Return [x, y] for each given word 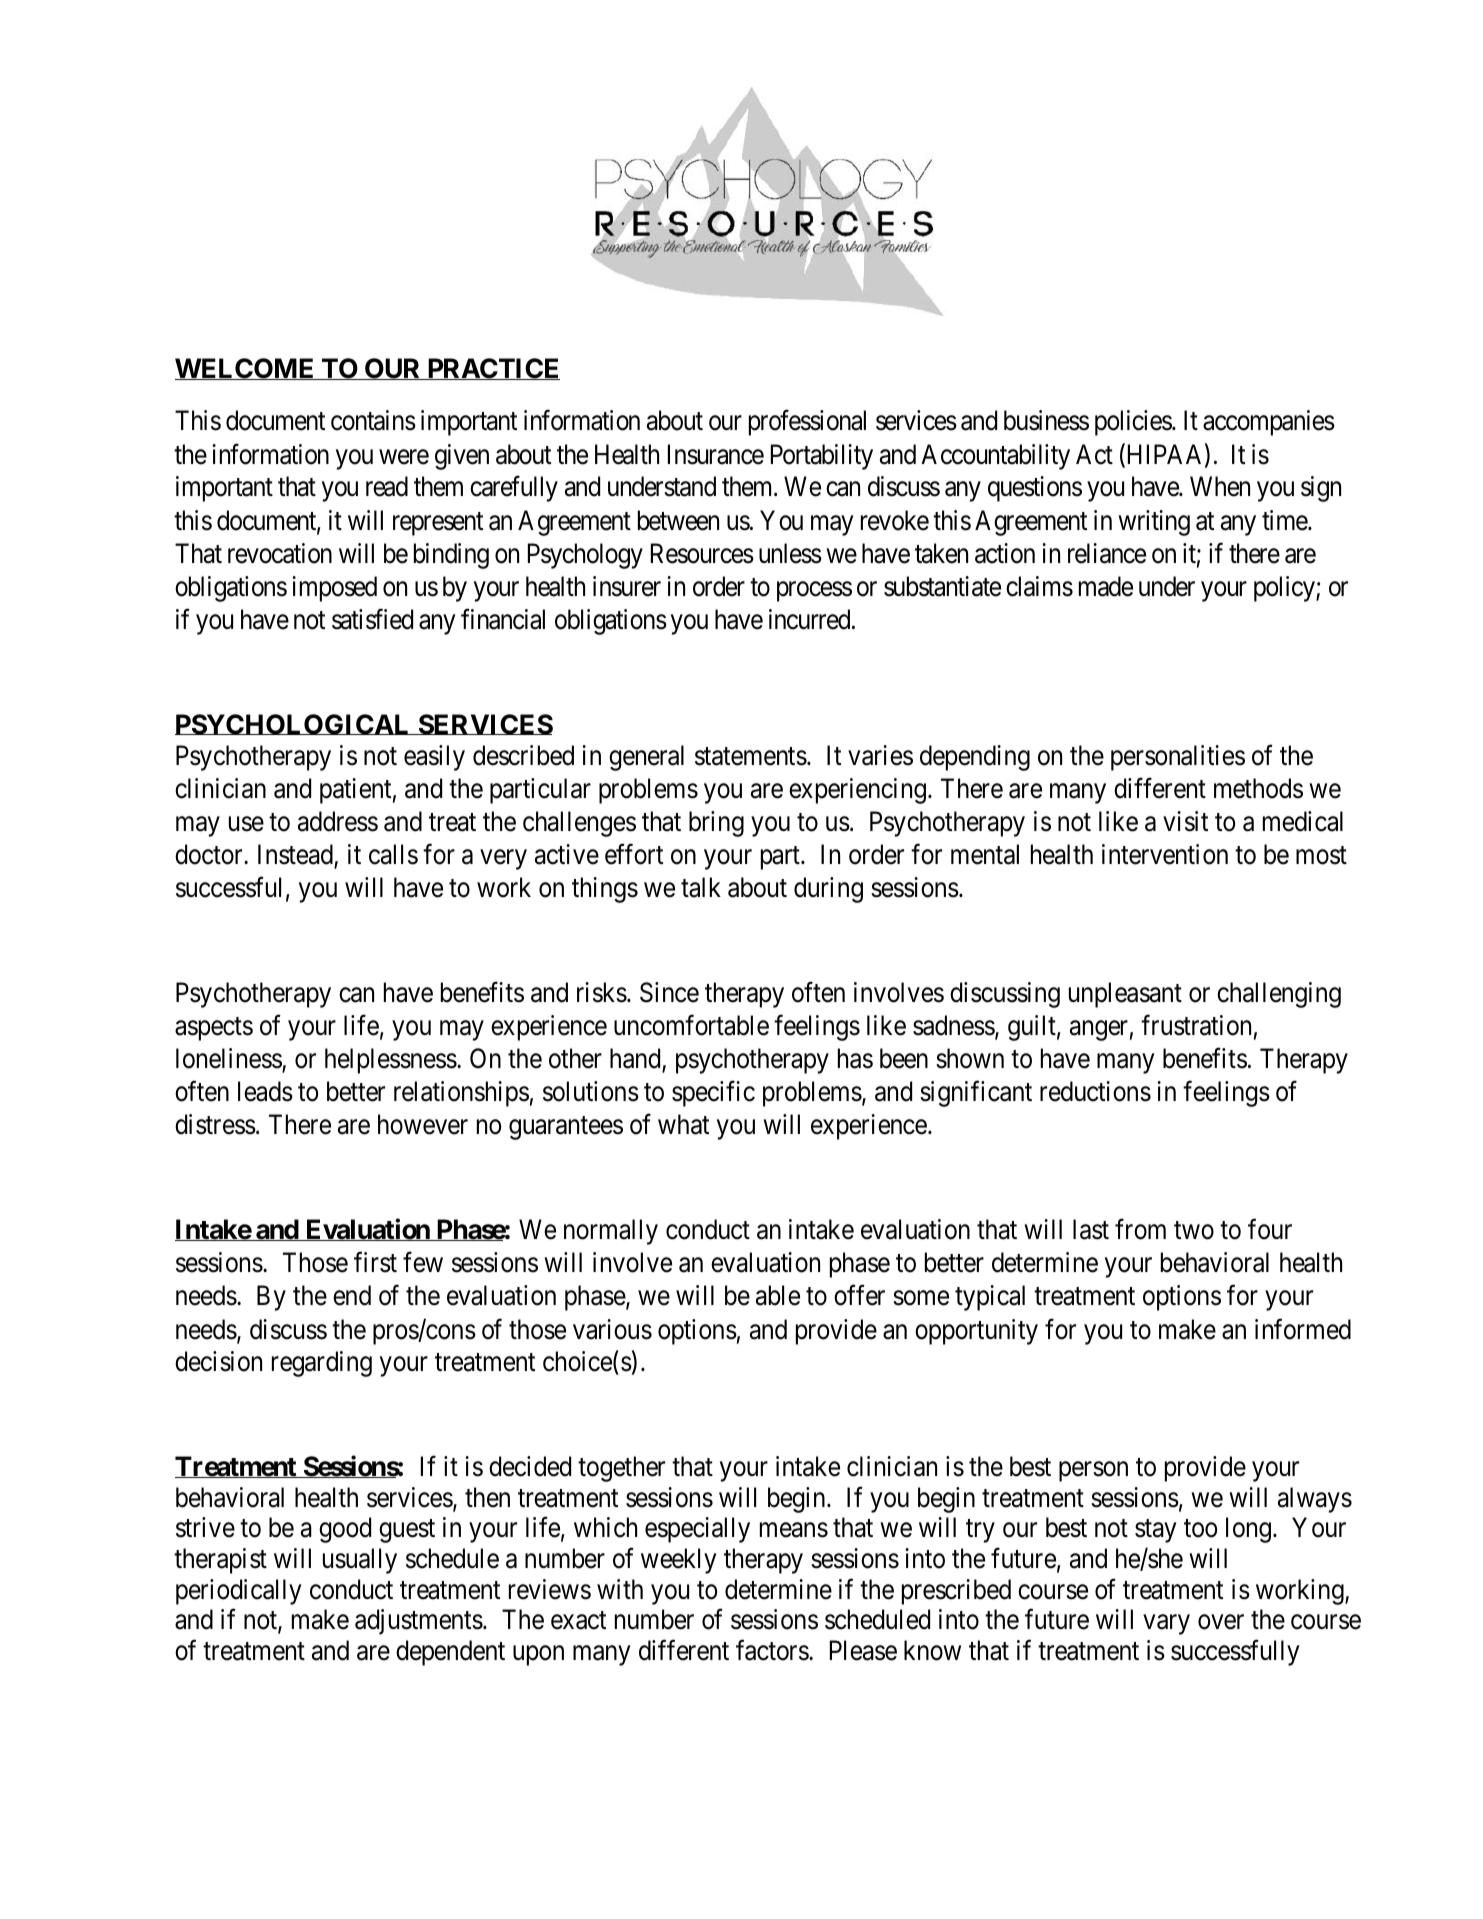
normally [611, 1232]
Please [863, 1650]
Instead [296, 855]
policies [1134, 423]
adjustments [419, 1622]
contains [373, 420]
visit [1185, 821]
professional [807, 423]
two [1194, 1231]
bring [716, 824]
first [375, 1262]
